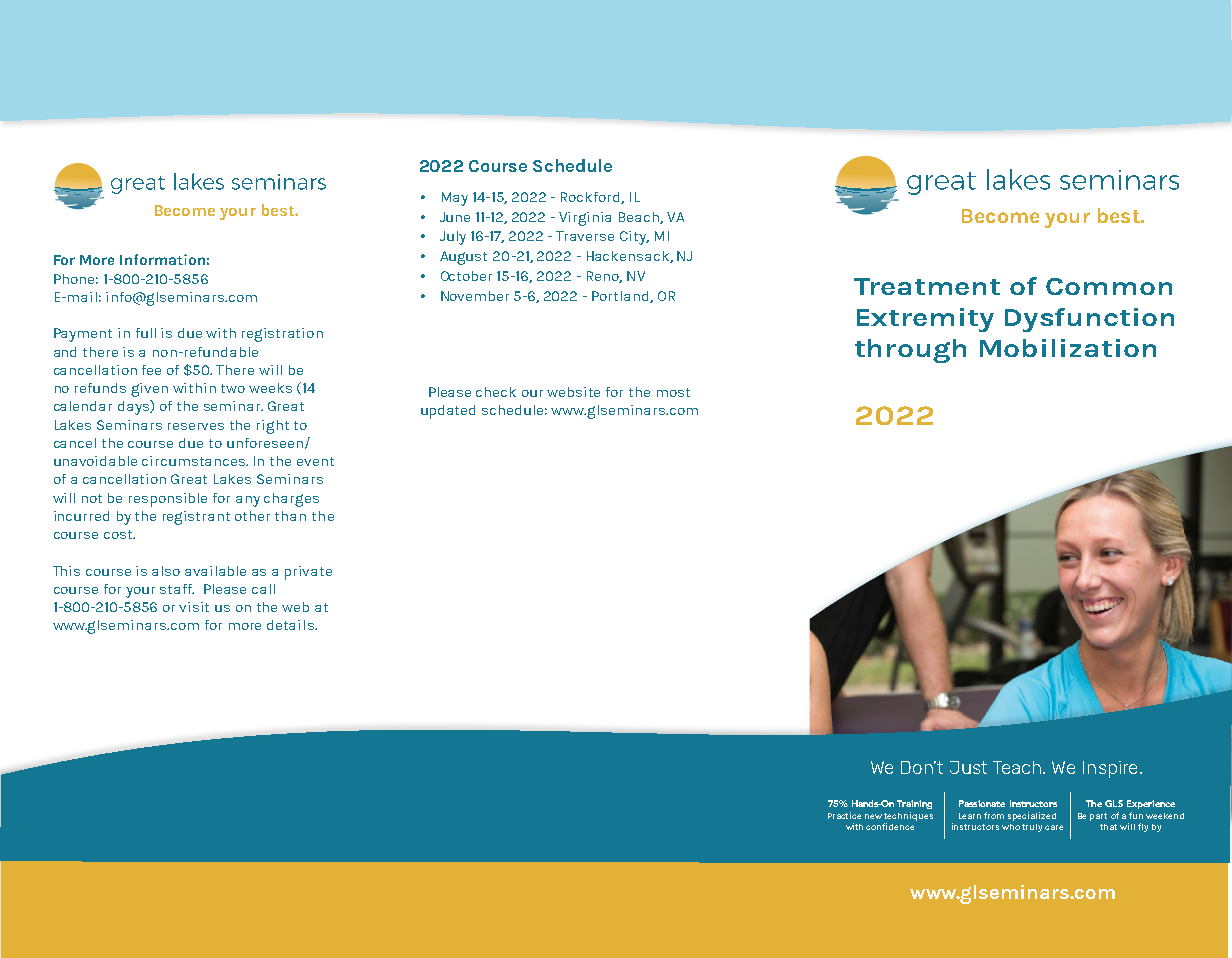 The width and height of the page is (1232, 958). I want to click on Virginia, so click(585, 219).
